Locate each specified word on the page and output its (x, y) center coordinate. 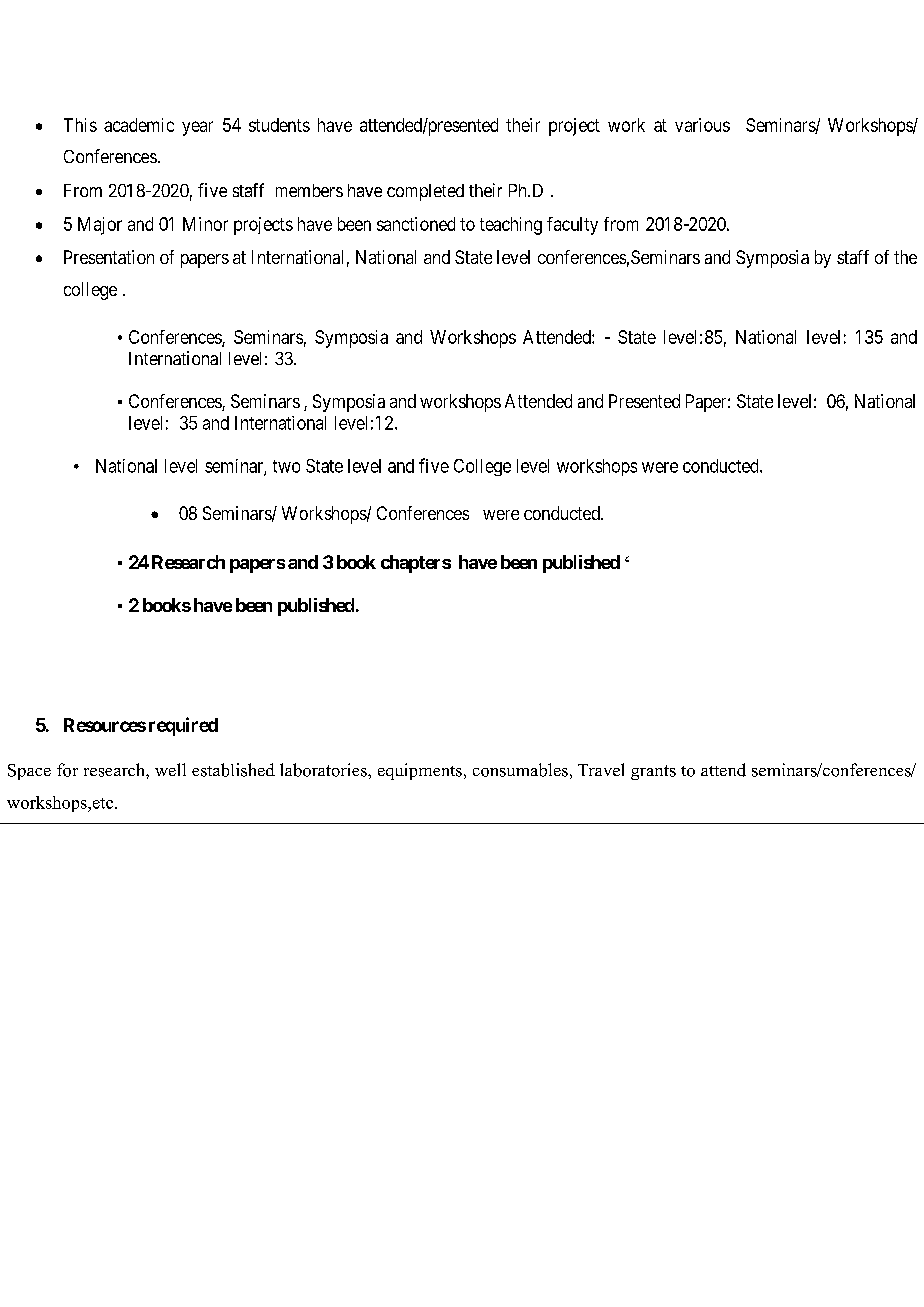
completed (425, 192)
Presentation (109, 257)
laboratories (324, 770)
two (286, 466)
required (183, 726)
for (67, 770)
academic (139, 125)
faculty (572, 226)
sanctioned (416, 224)
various (702, 125)
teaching (511, 226)
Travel (601, 769)
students (279, 125)
